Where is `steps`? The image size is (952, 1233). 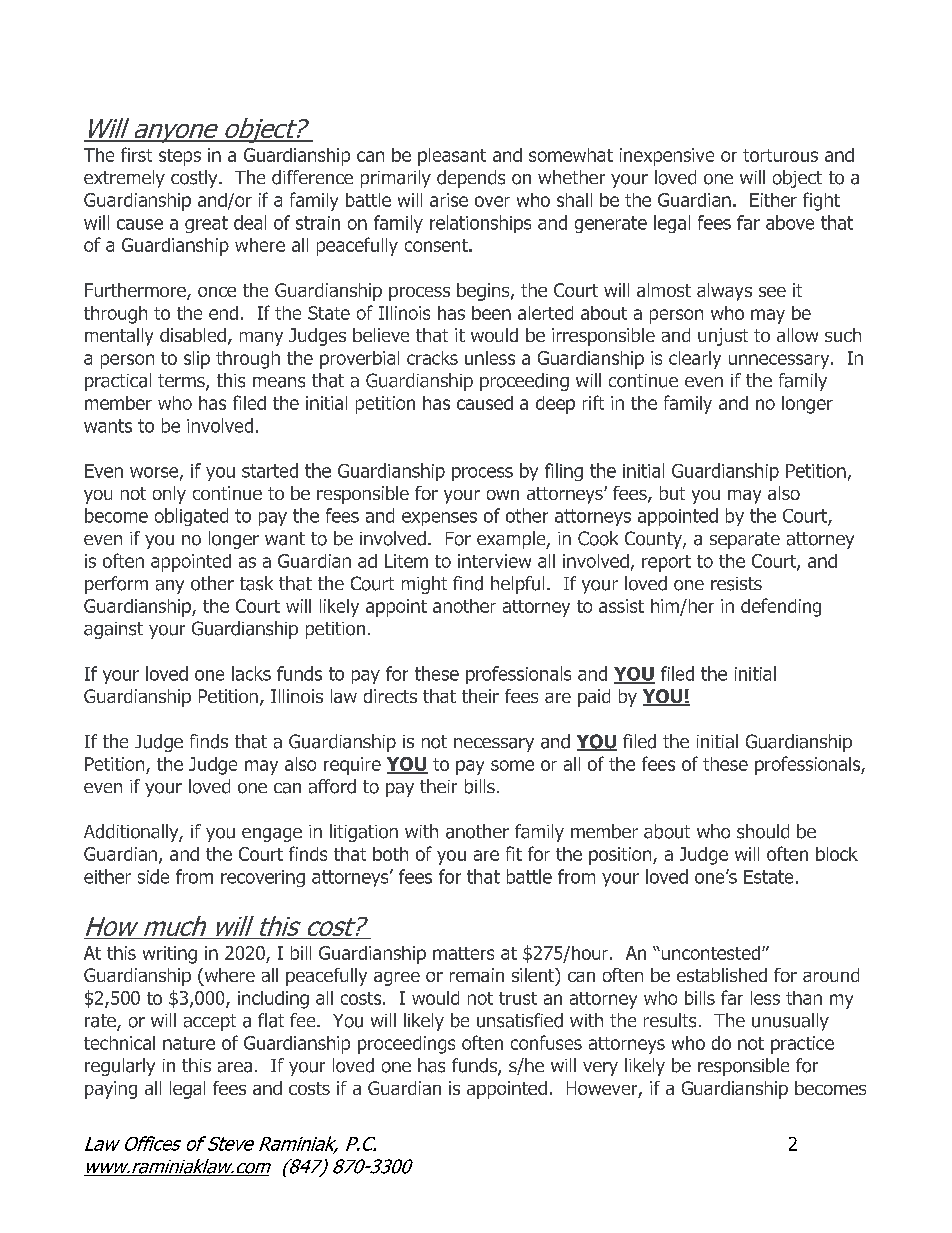
steps is located at coordinates (180, 157).
